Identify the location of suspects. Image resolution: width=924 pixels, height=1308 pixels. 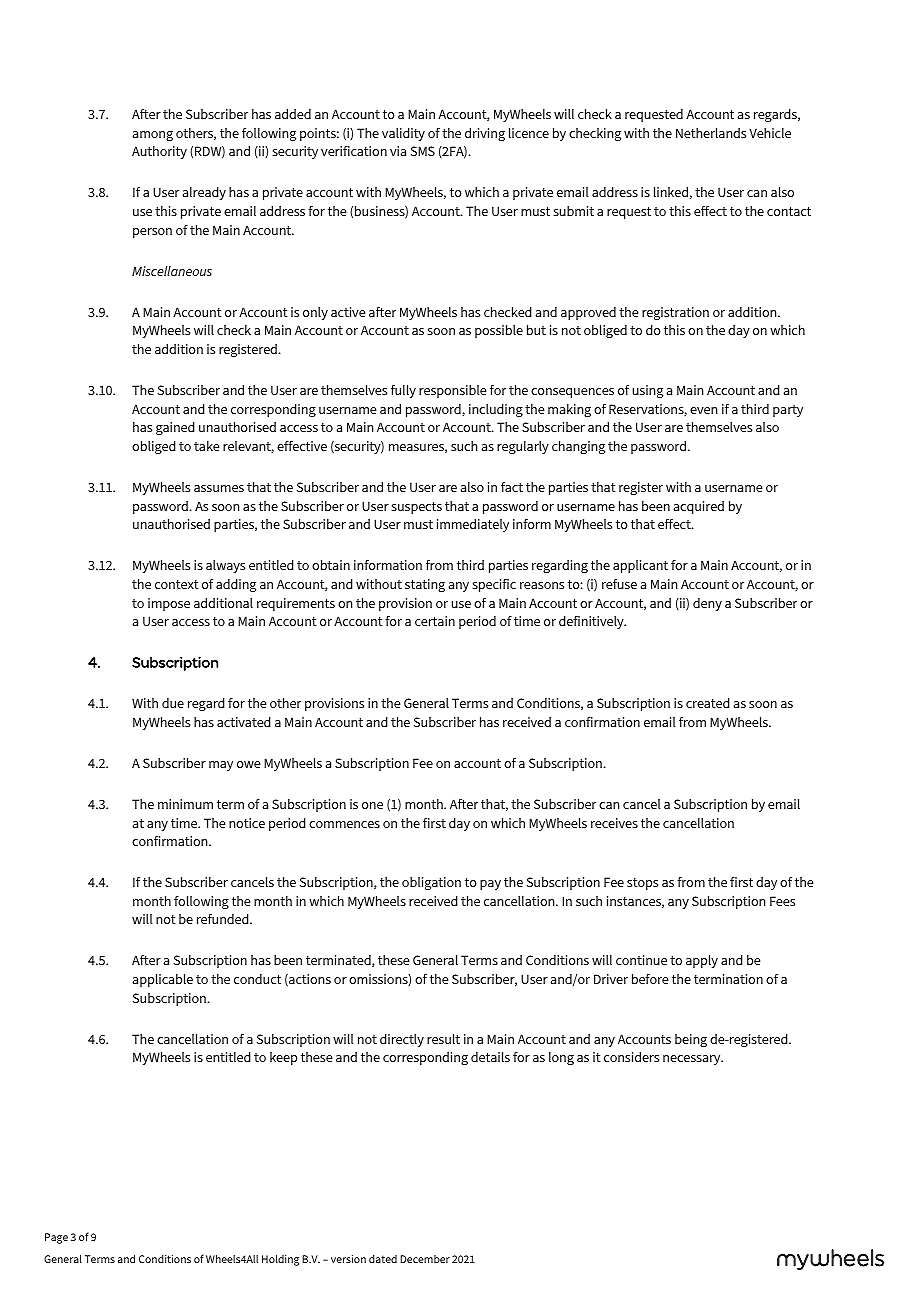
(416, 508).
